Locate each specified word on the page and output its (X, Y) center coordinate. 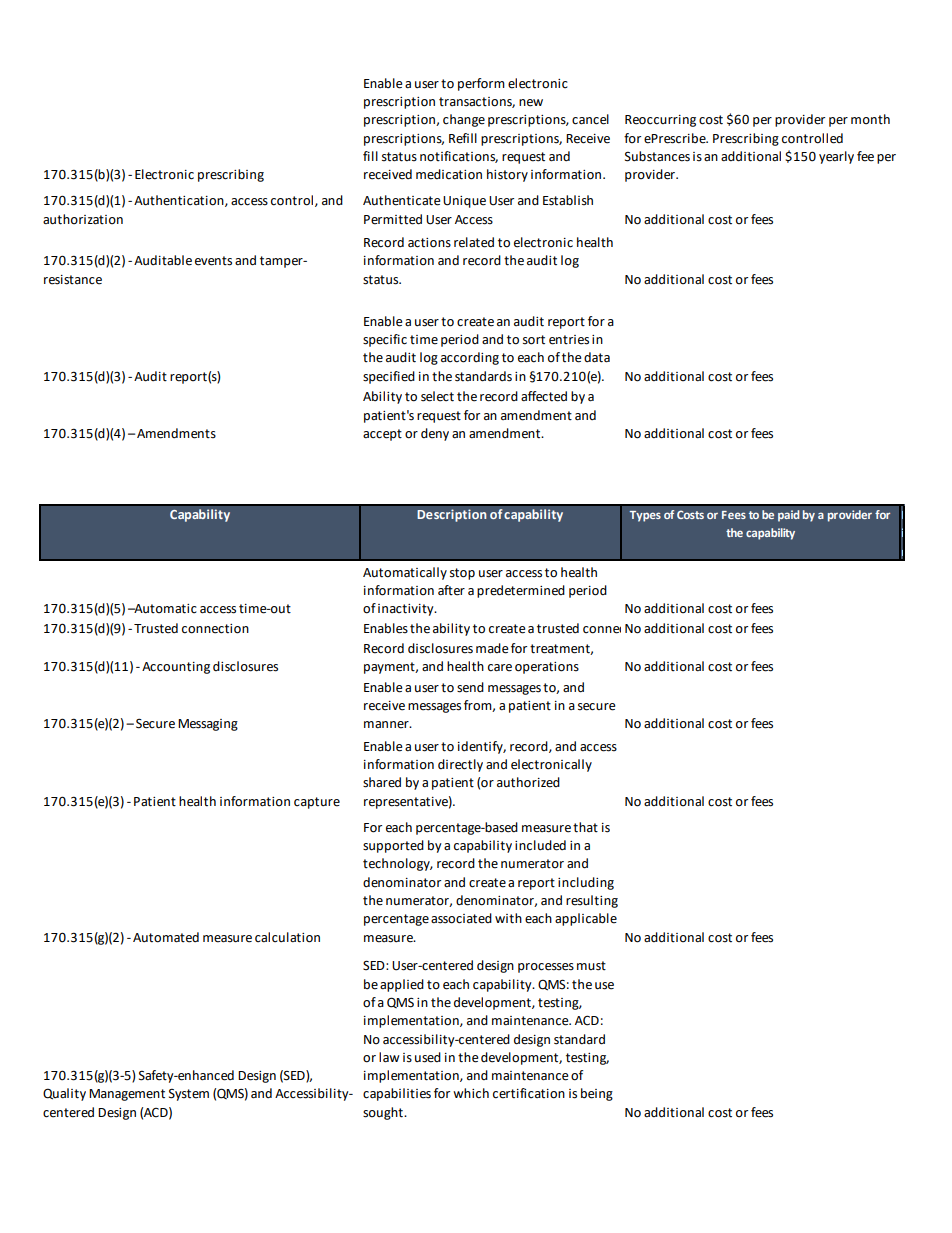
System (189, 1095)
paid (789, 516)
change (464, 120)
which (471, 1093)
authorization (83, 219)
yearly (836, 157)
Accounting (176, 668)
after (451, 590)
